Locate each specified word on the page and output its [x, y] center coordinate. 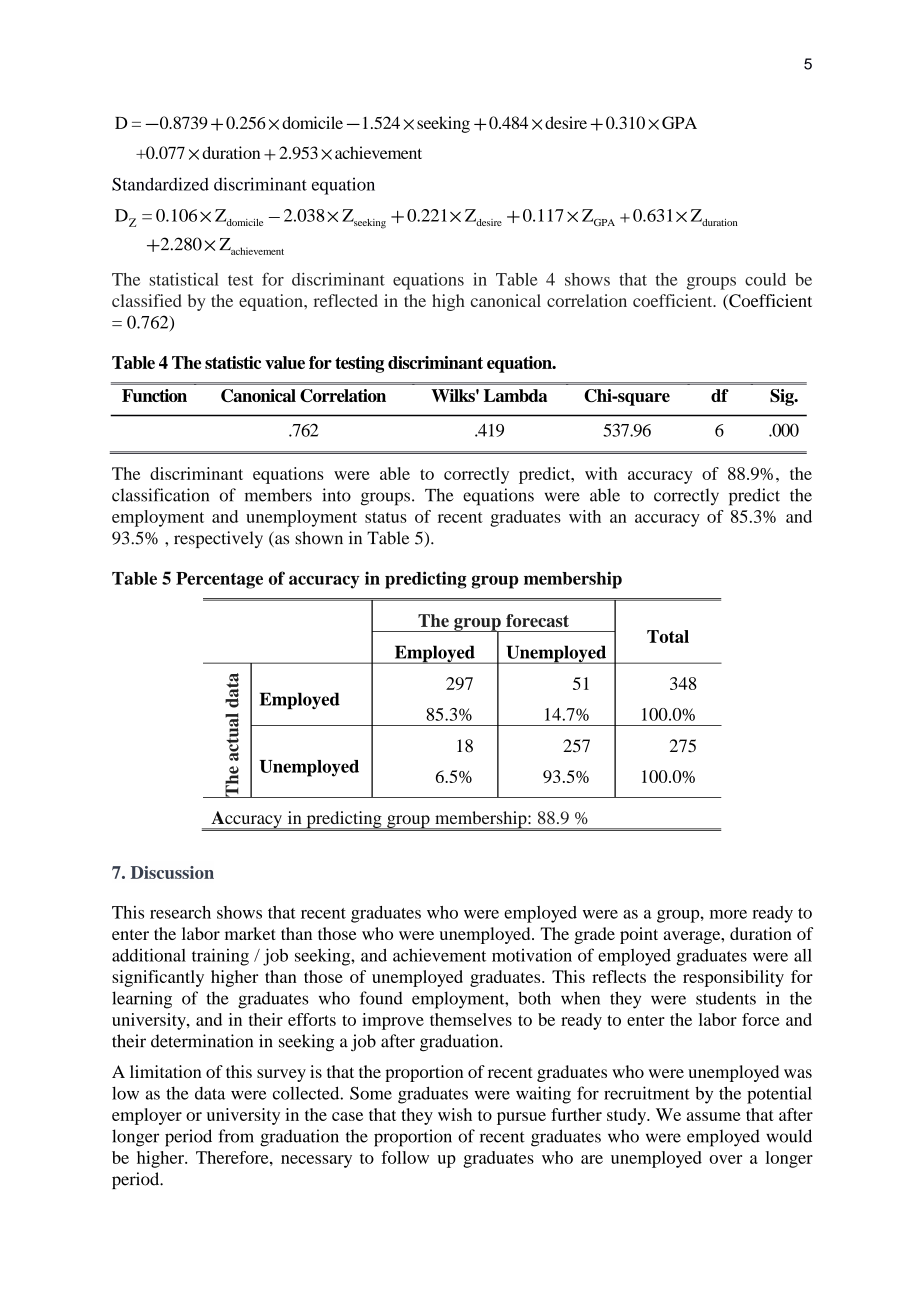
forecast [537, 620]
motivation [532, 955]
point [639, 935]
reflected [346, 300]
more [728, 914]
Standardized [160, 184]
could [765, 279]
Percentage [219, 580]
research [180, 912]
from [236, 1136]
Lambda [515, 395]
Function [154, 395]
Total [668, 636]
